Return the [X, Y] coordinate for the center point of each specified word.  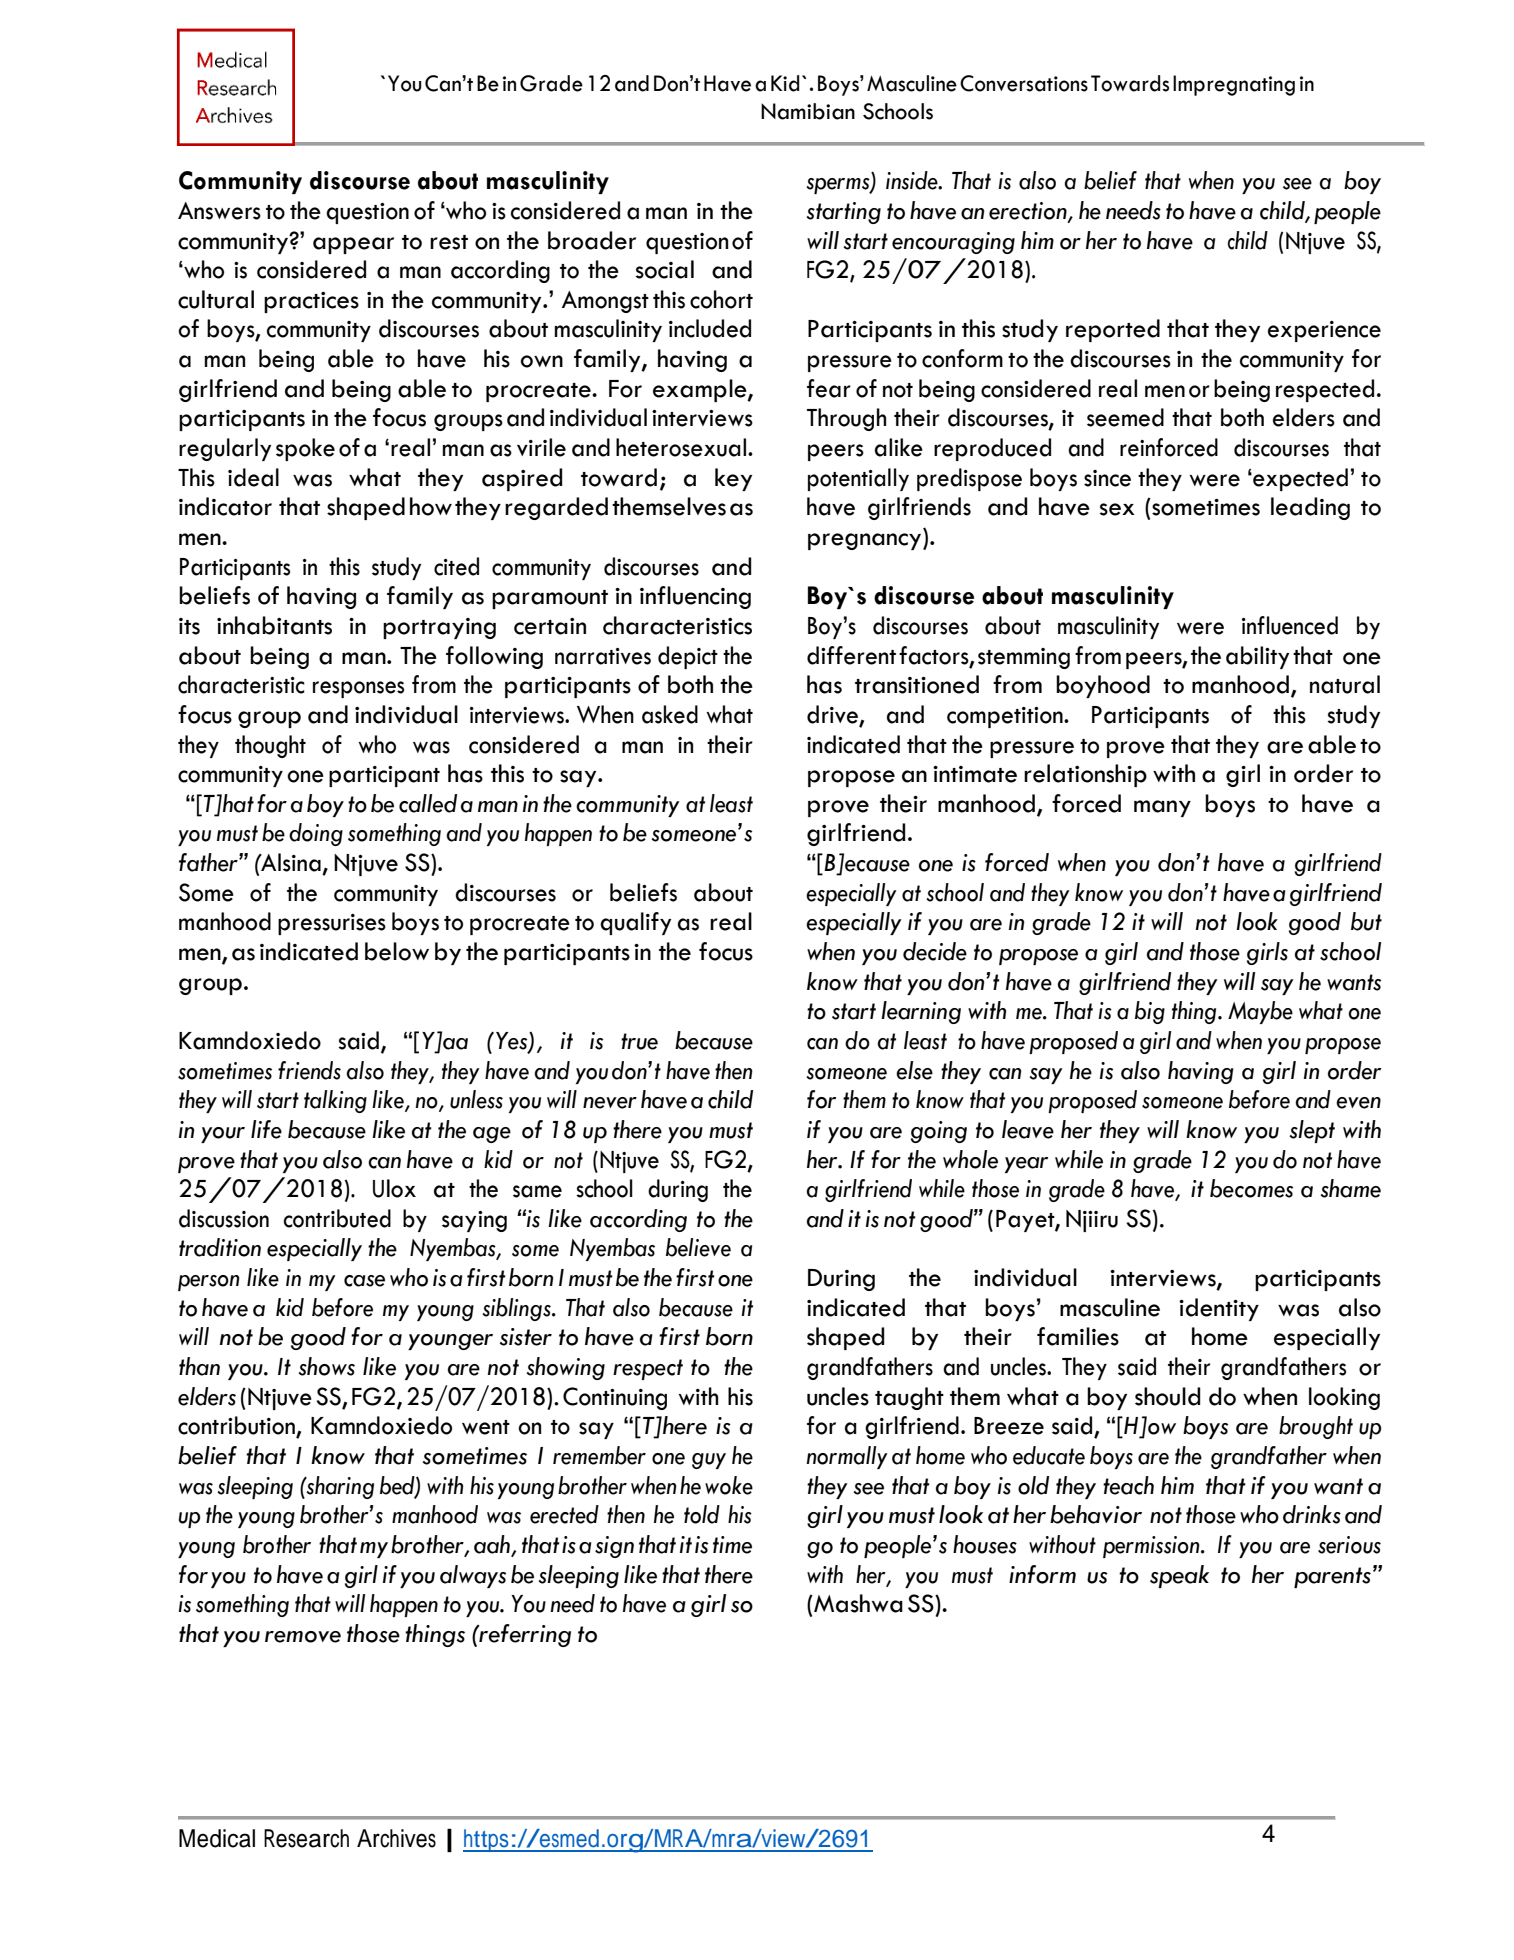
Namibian [808, 111]
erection [1029, 212]
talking [335, 1101]
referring [524, 1635]
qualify [635, 923]
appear [353, 245]
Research [306, 1838]
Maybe [1260, 1012]
